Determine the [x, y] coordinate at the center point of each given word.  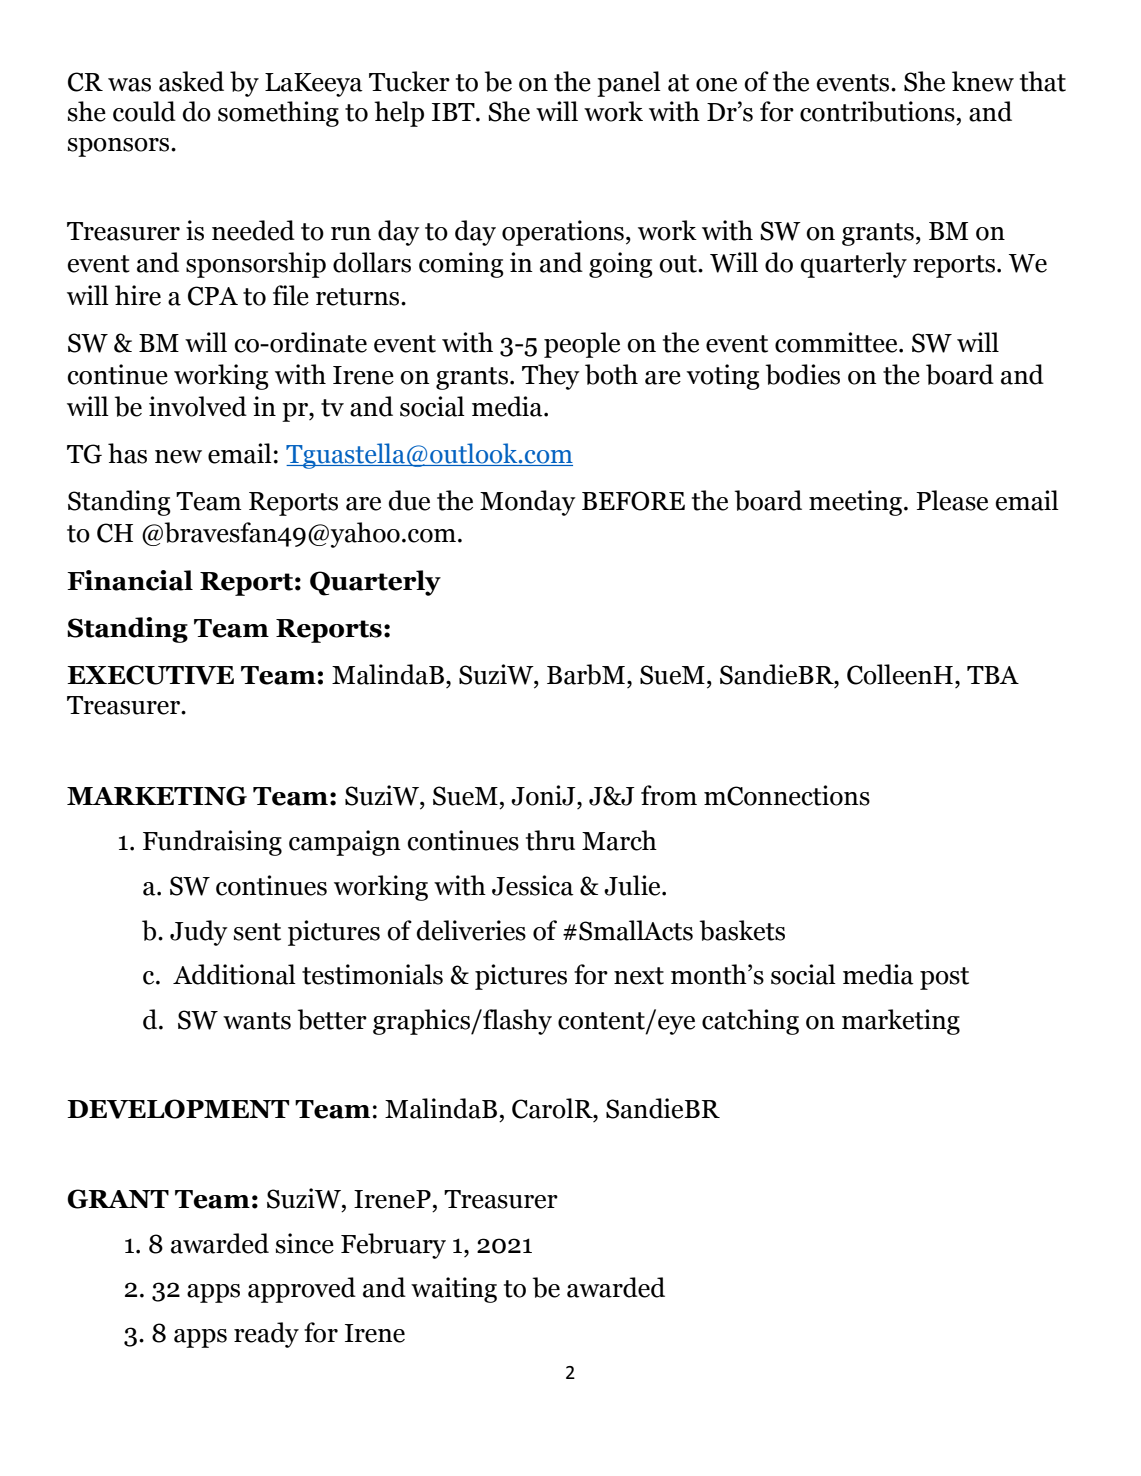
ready [266, 1335]
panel [629, 84]
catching [750, 1022]
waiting [454, 1290]
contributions [877, 111]
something [278, 114]
